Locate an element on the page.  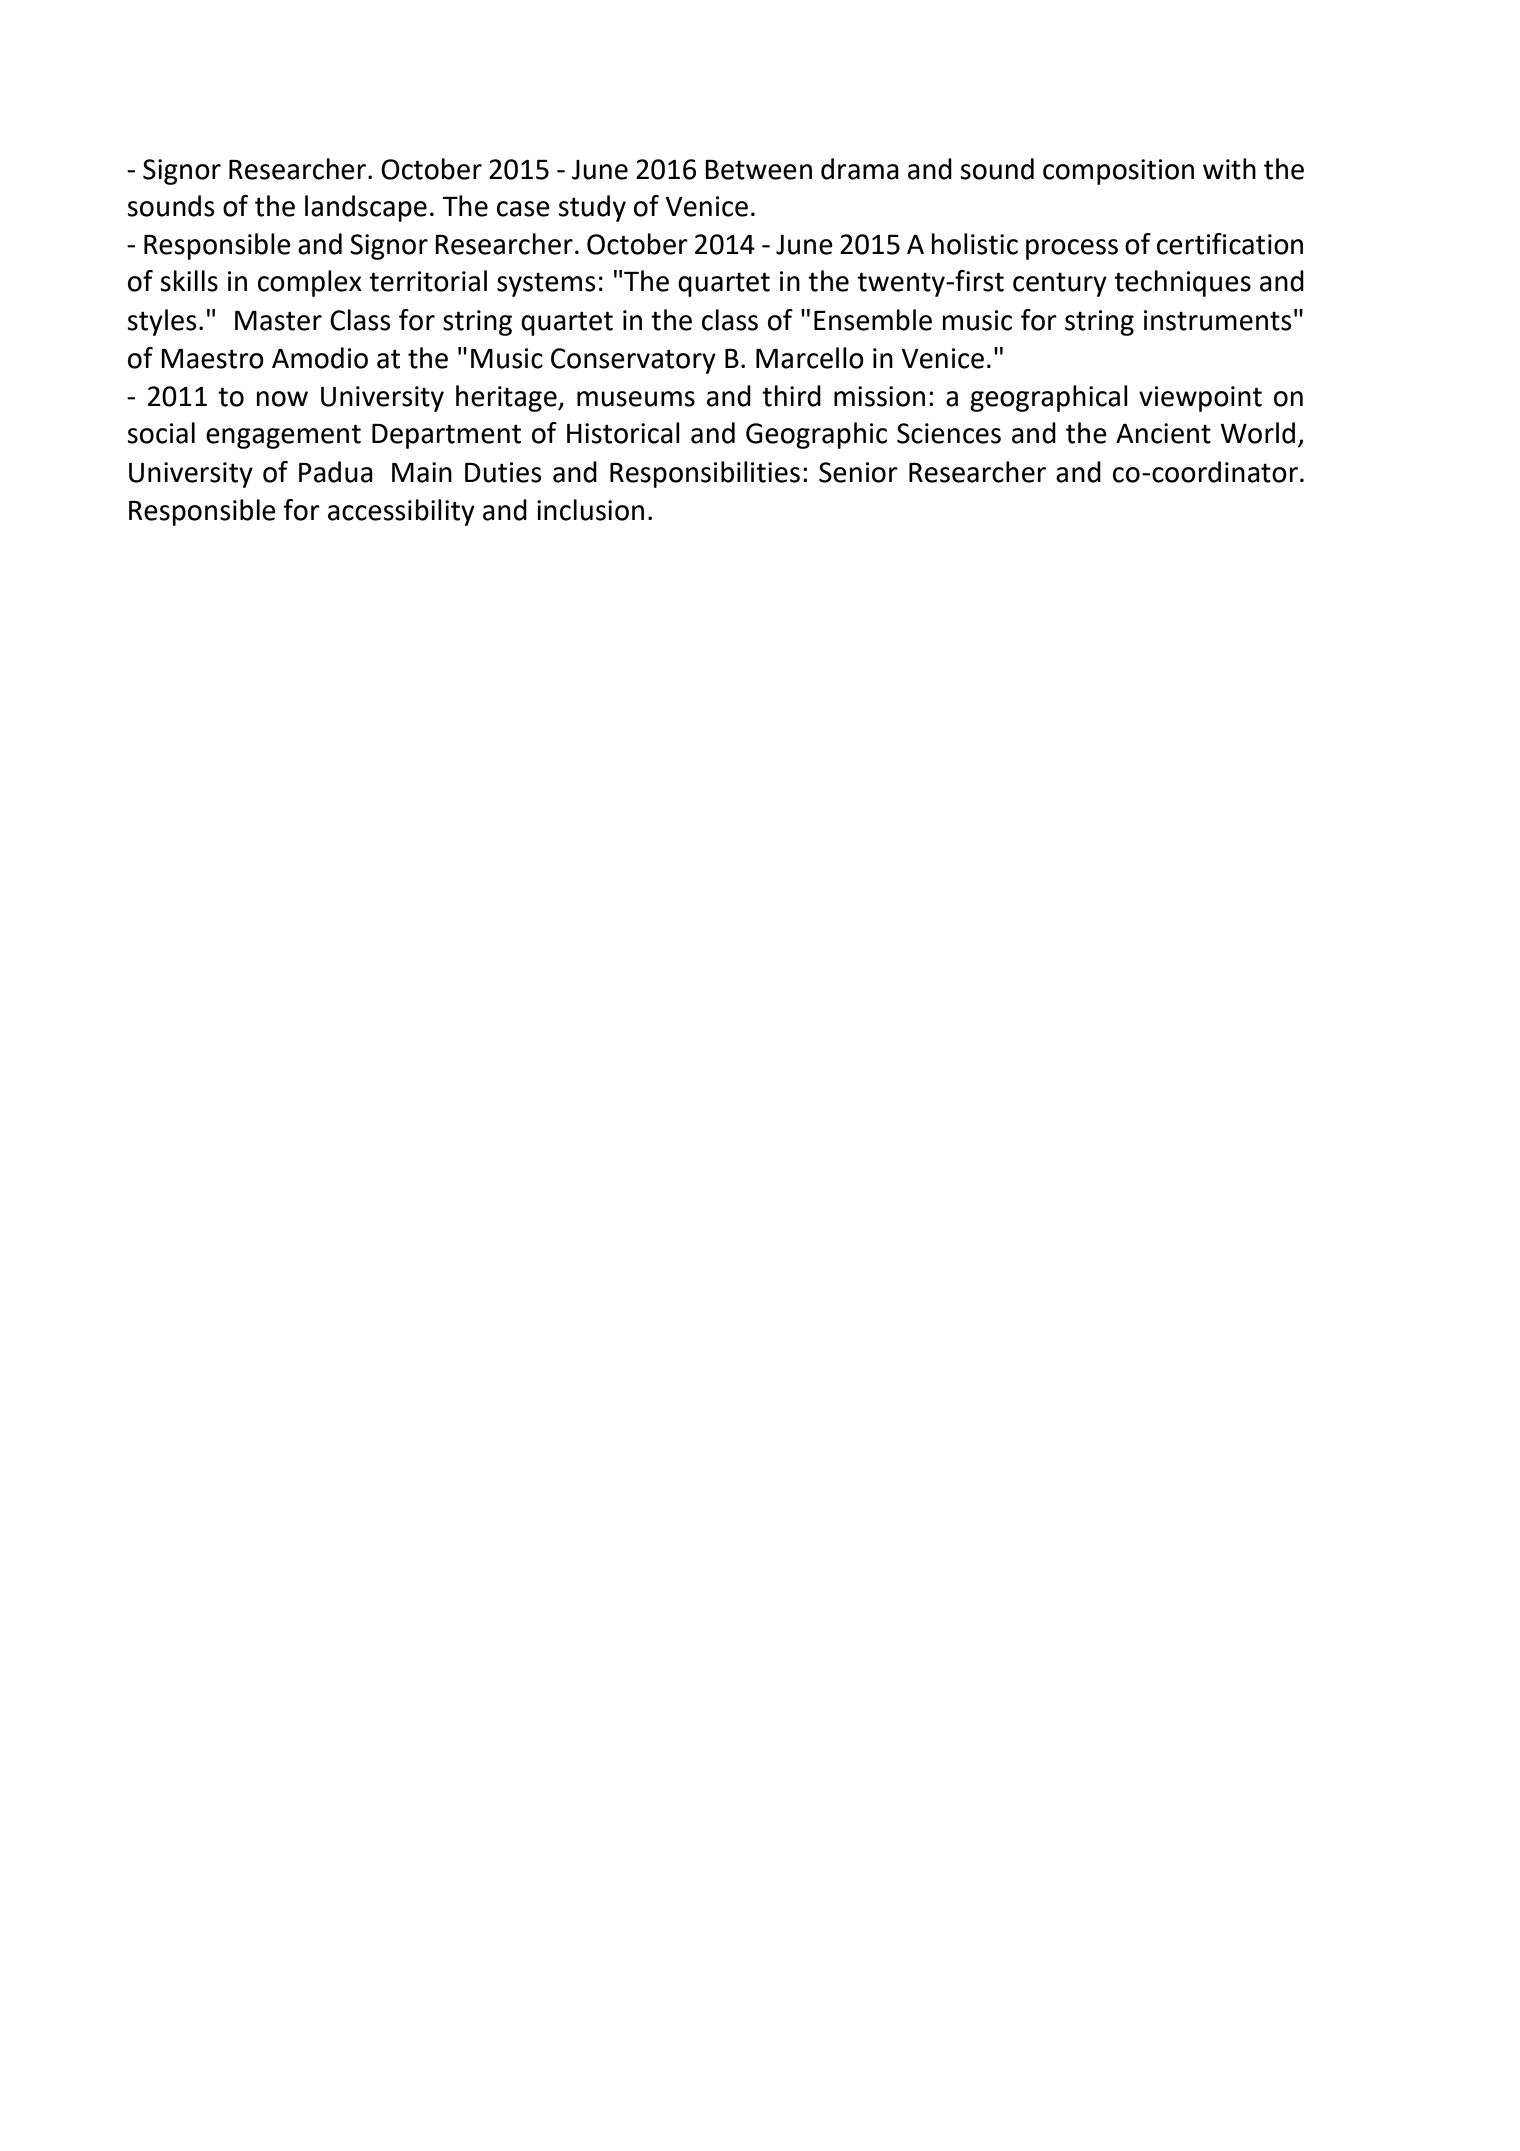
landscape is located at coordinates (366, 208).
